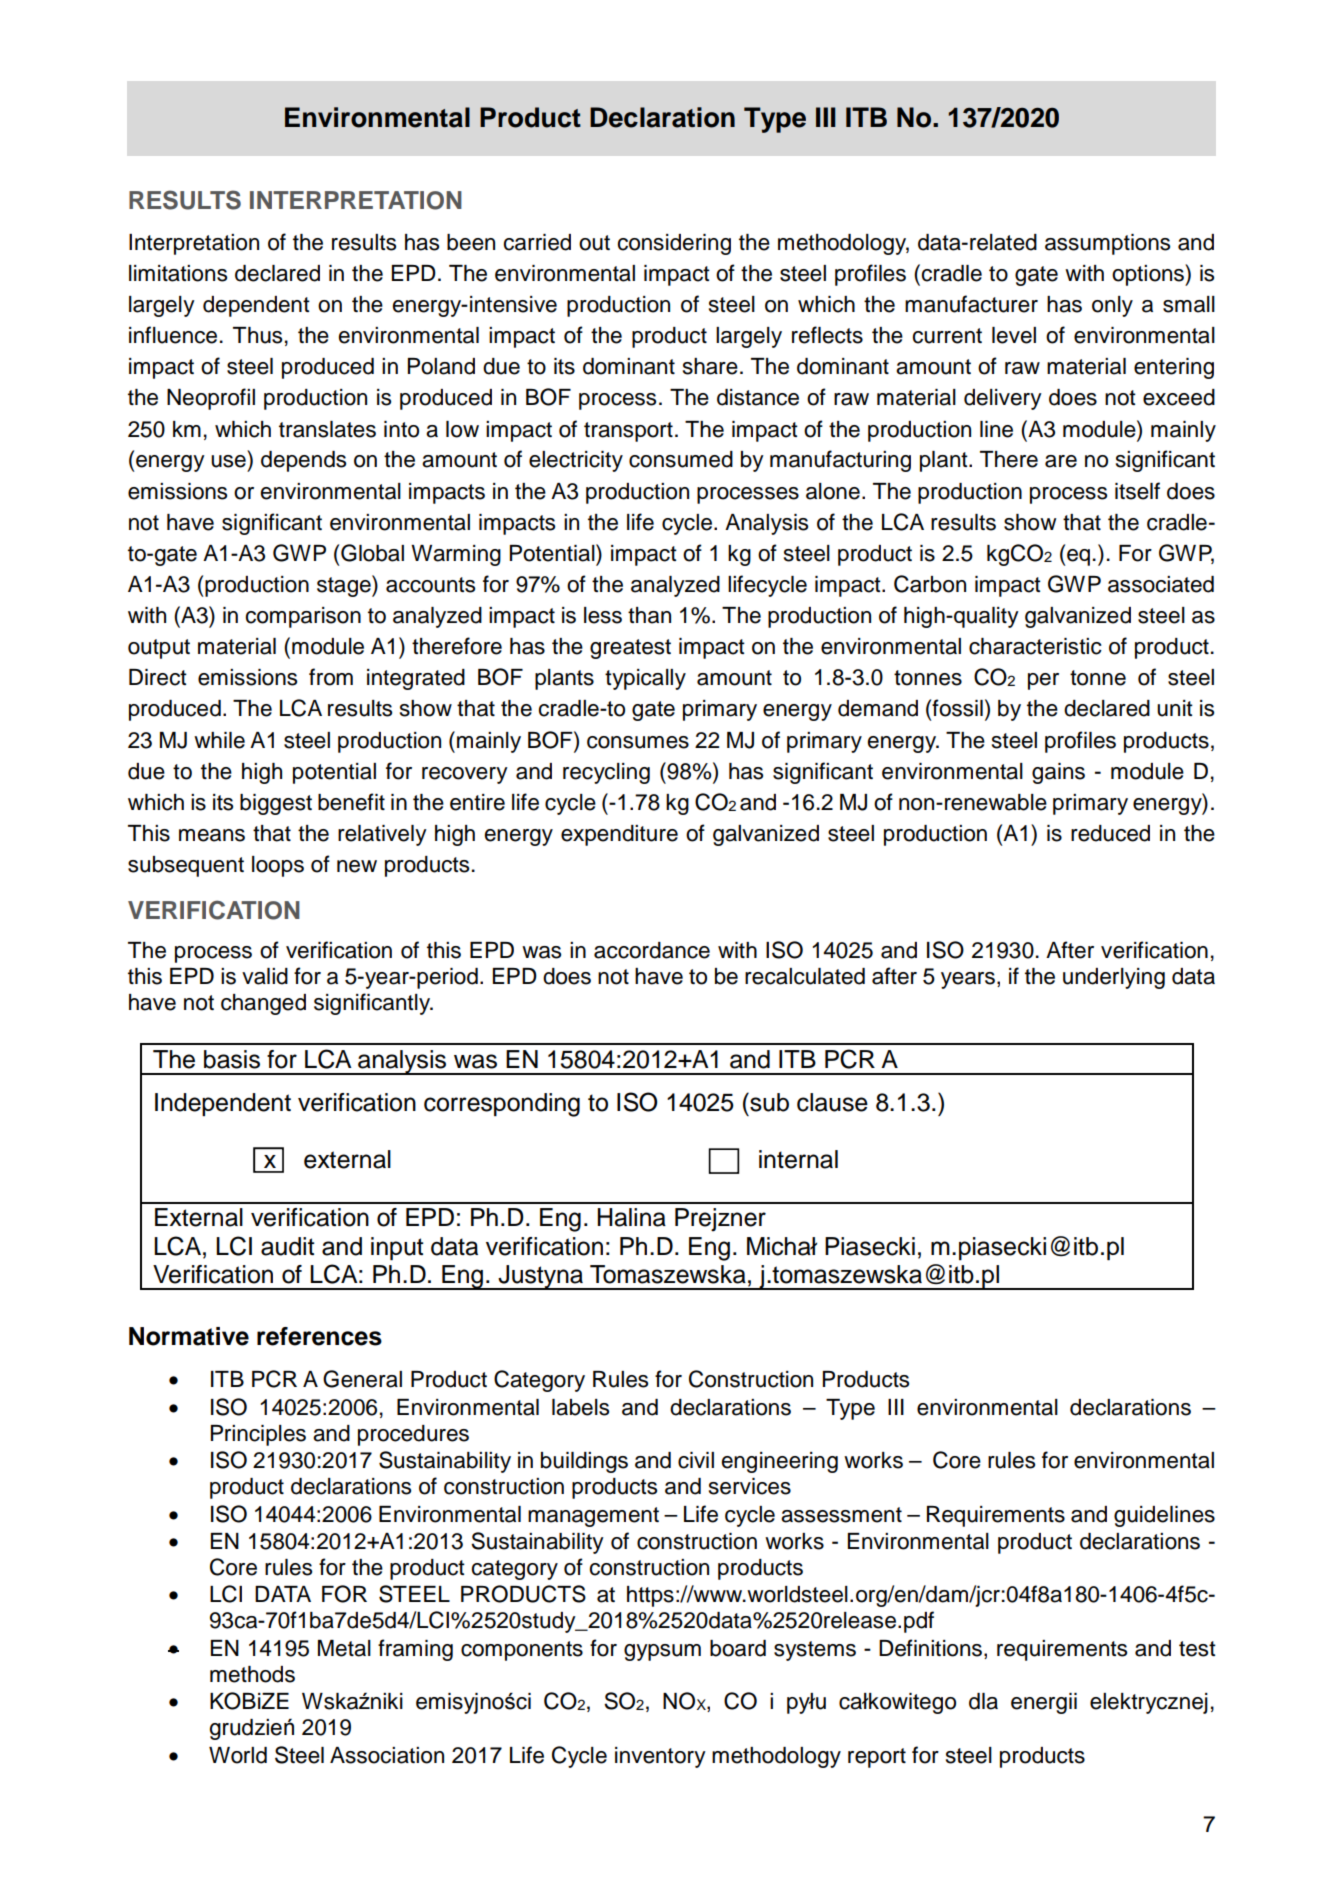  What do you see at coordinates (832, 1102) in the screenshot?
I see `clause` at bounding box center [832, 1102].
